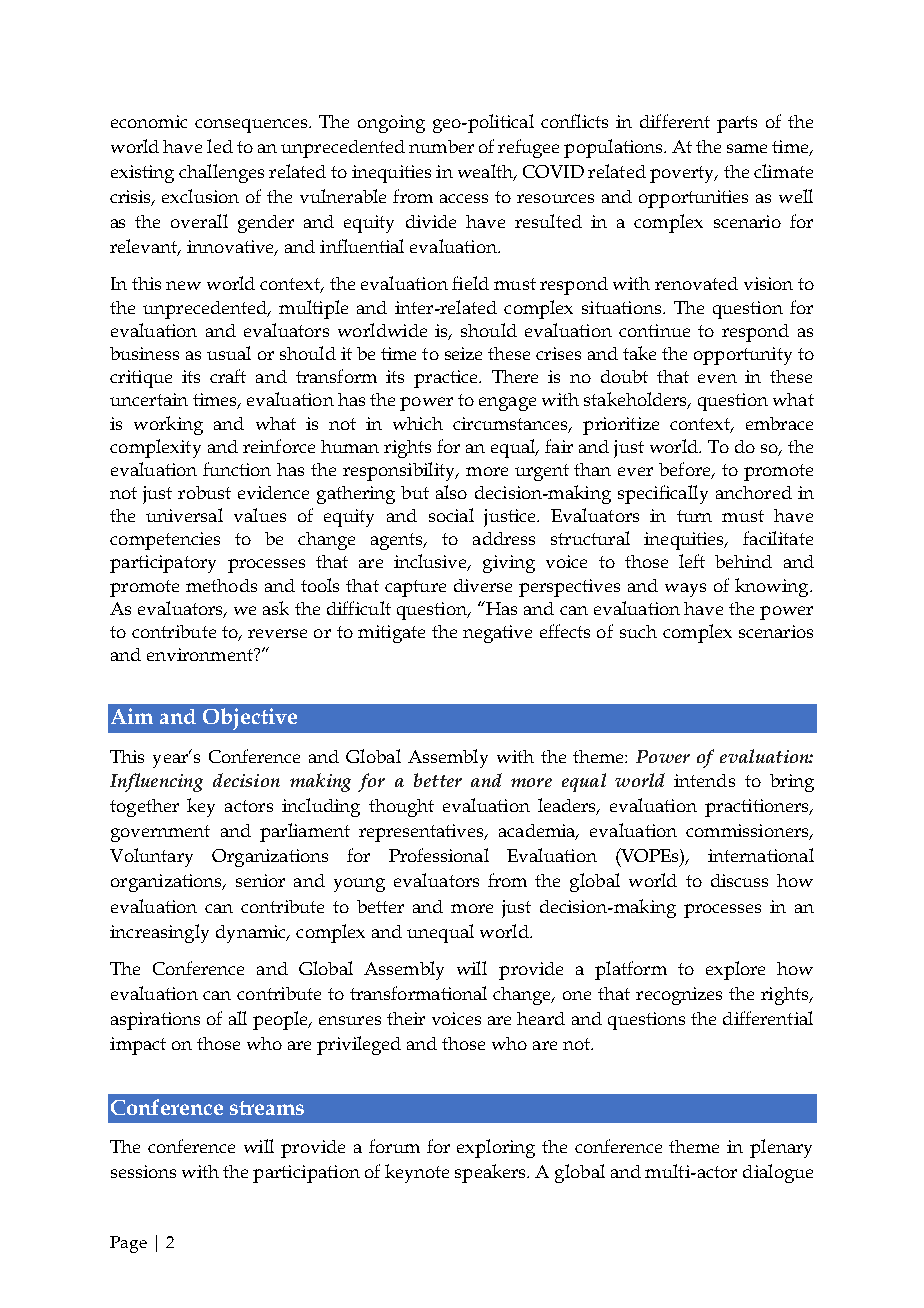 This page has height=1308, width=924. What do you see at coordinates (491, 1173) in the page?
I see `speakers` at bounding box center [491, 1173].
